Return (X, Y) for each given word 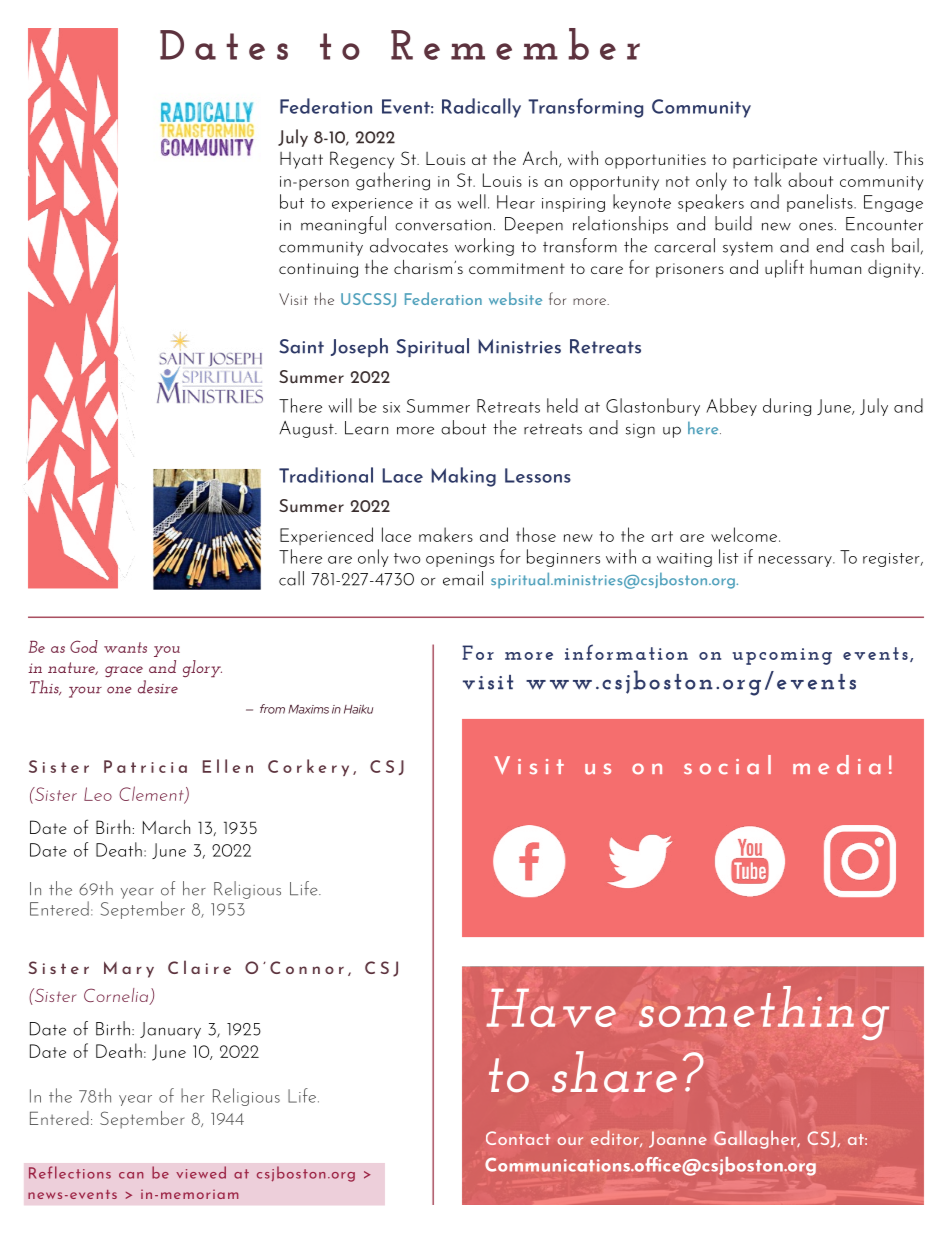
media (837, 765)
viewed (201, 1172)
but (292, 201)
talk (768, 179)
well (471, 201)
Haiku (358, 709)
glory (202, 669)
